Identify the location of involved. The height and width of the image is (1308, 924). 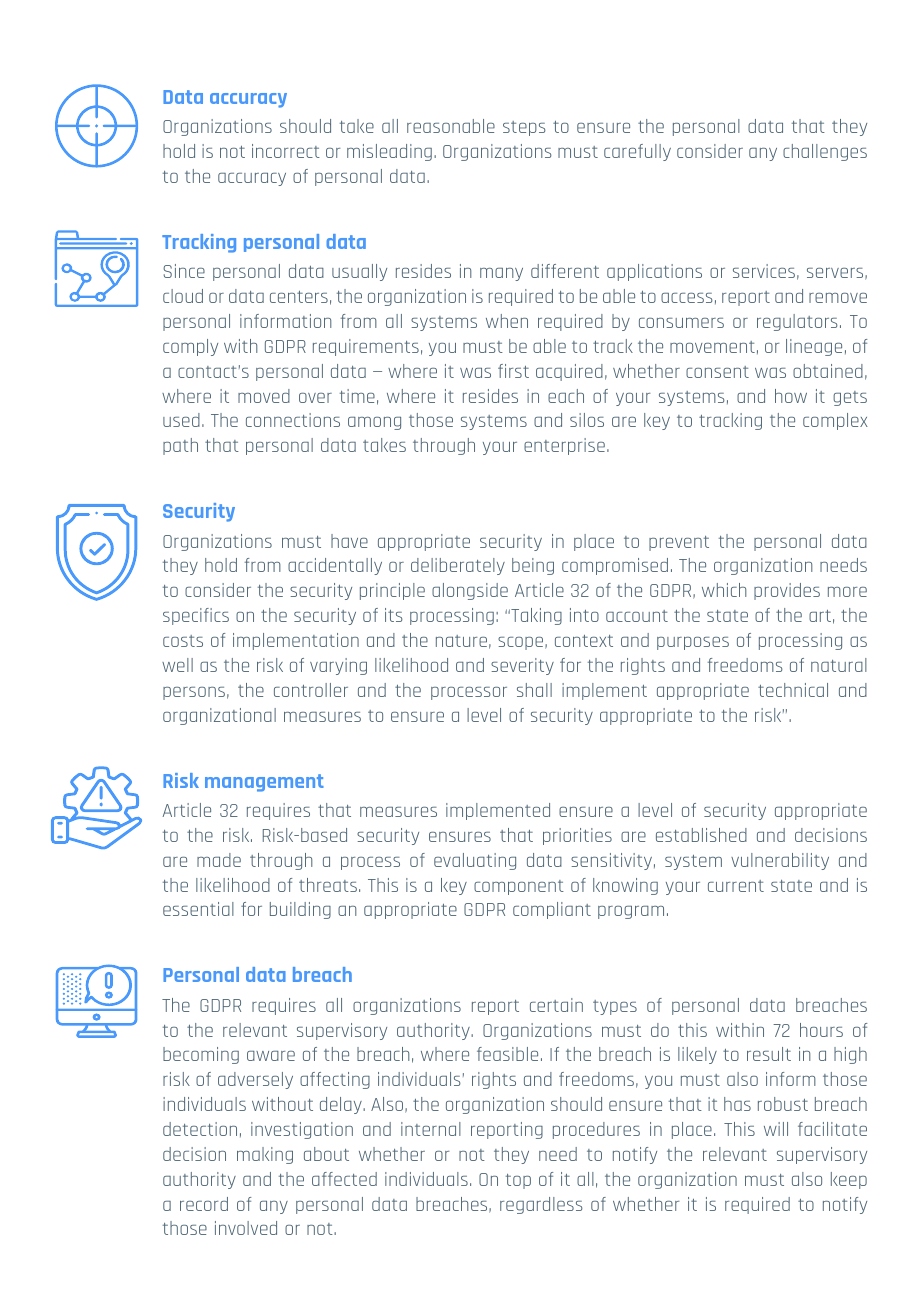
(246, 1228).
